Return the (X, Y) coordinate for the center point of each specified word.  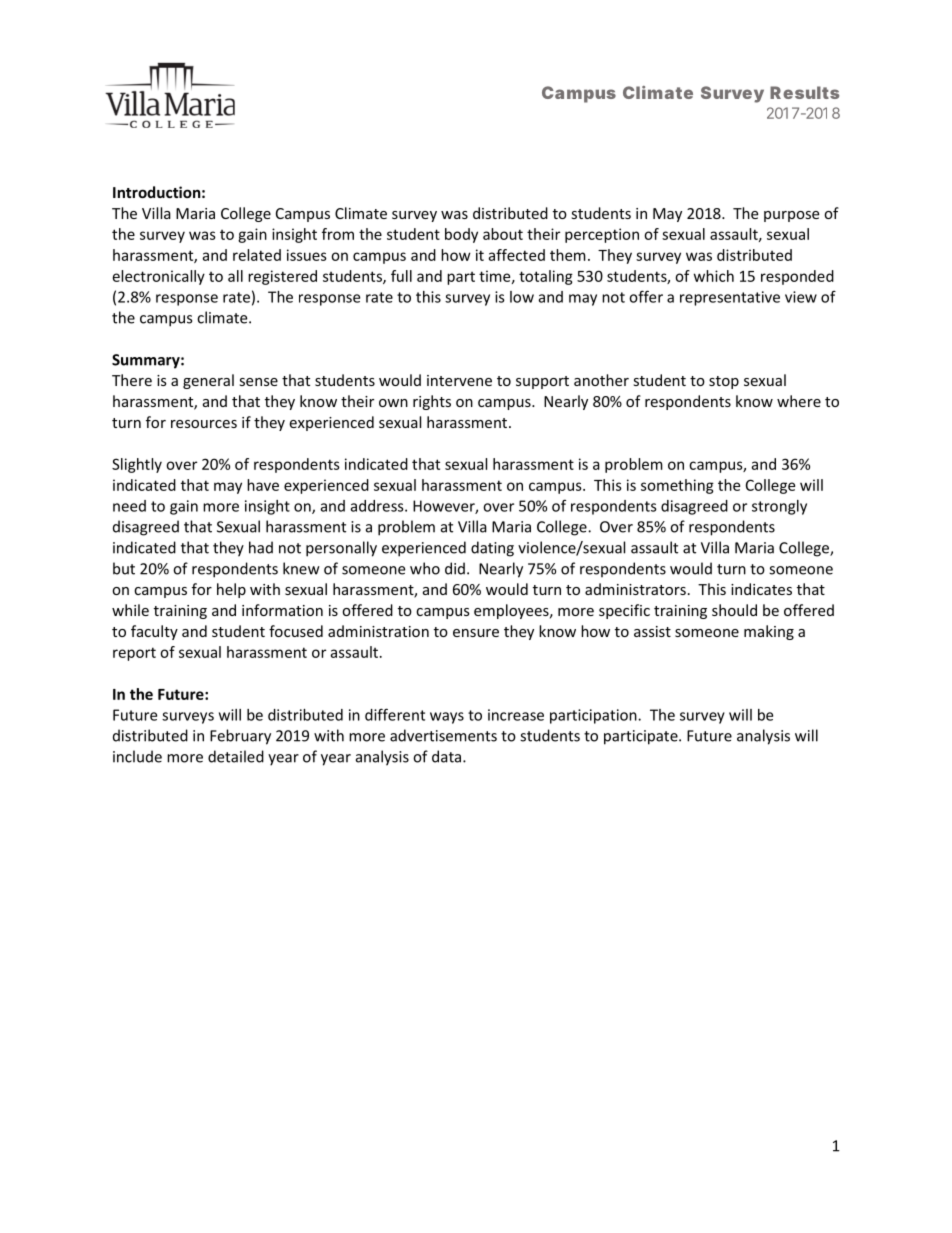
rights (432, 402)
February (240, 737)
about (503, 234)
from (338, 234)
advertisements (443, 735)
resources (204, 424)
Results (804, 92)
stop (724, 382)
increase (516, 715)
